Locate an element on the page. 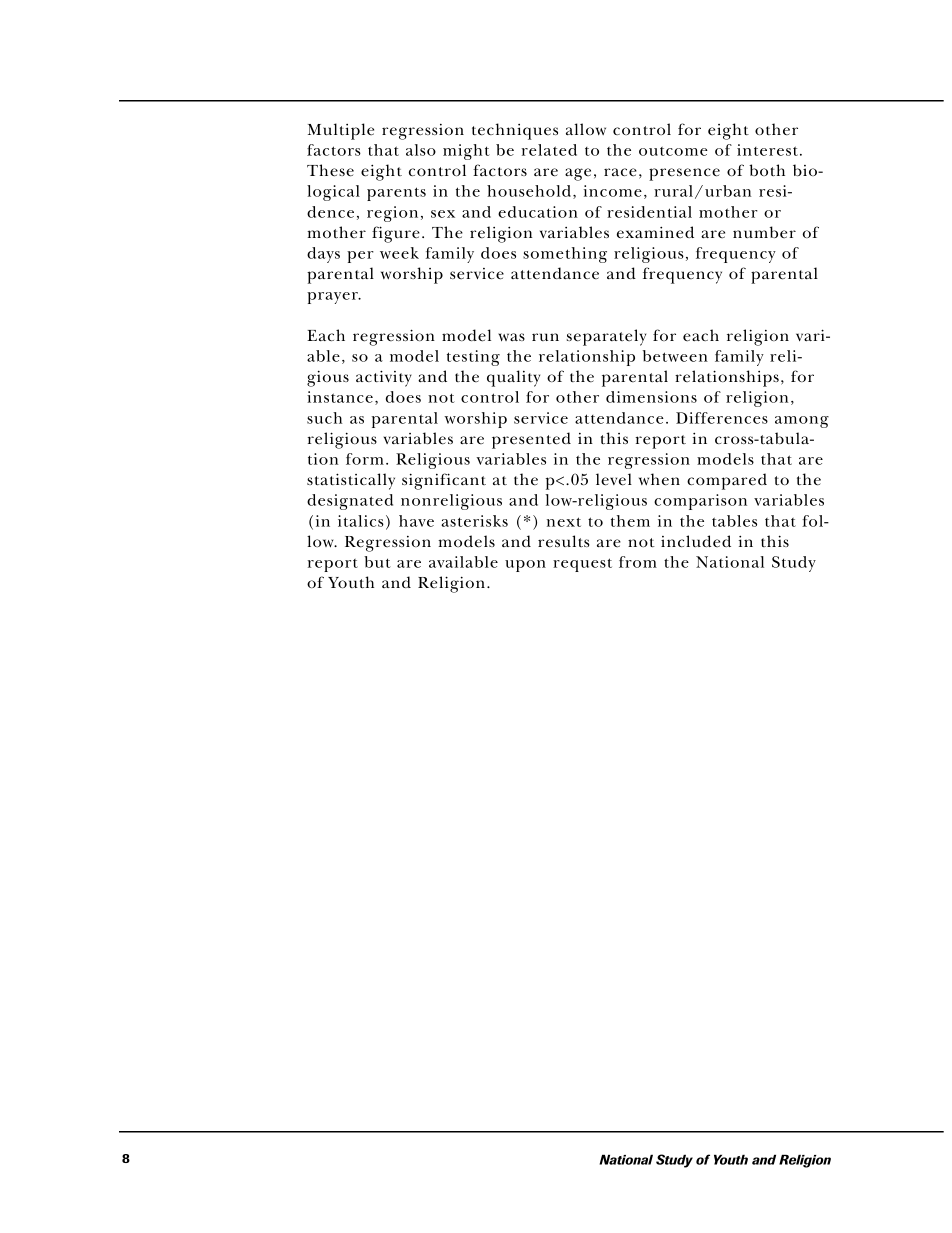 Image resolution: width=952 pixels, height=1233 pixels. related is located at coordinates (549, 150).
